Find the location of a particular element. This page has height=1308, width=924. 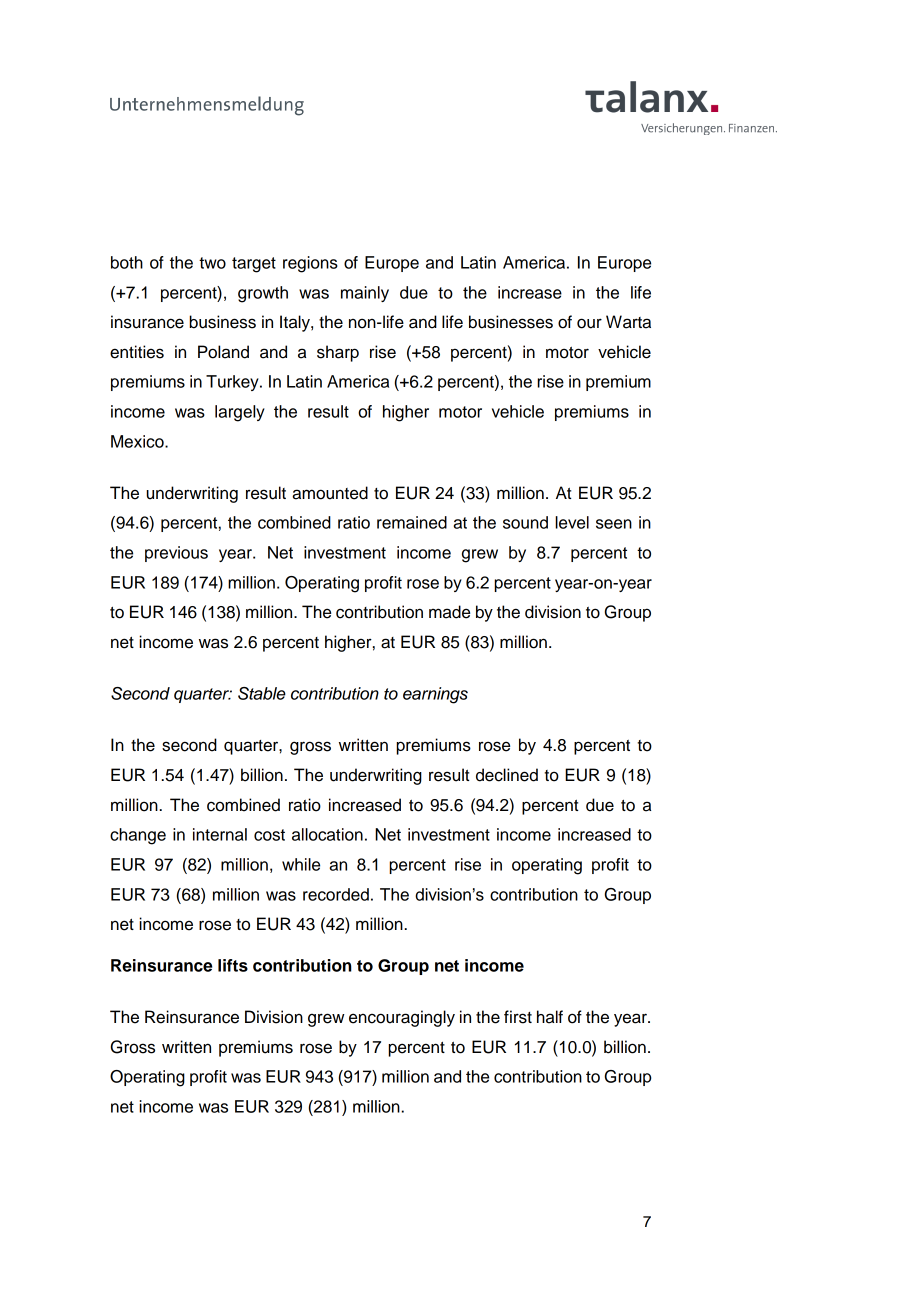

Stable is located at coordinates (262, 693).
